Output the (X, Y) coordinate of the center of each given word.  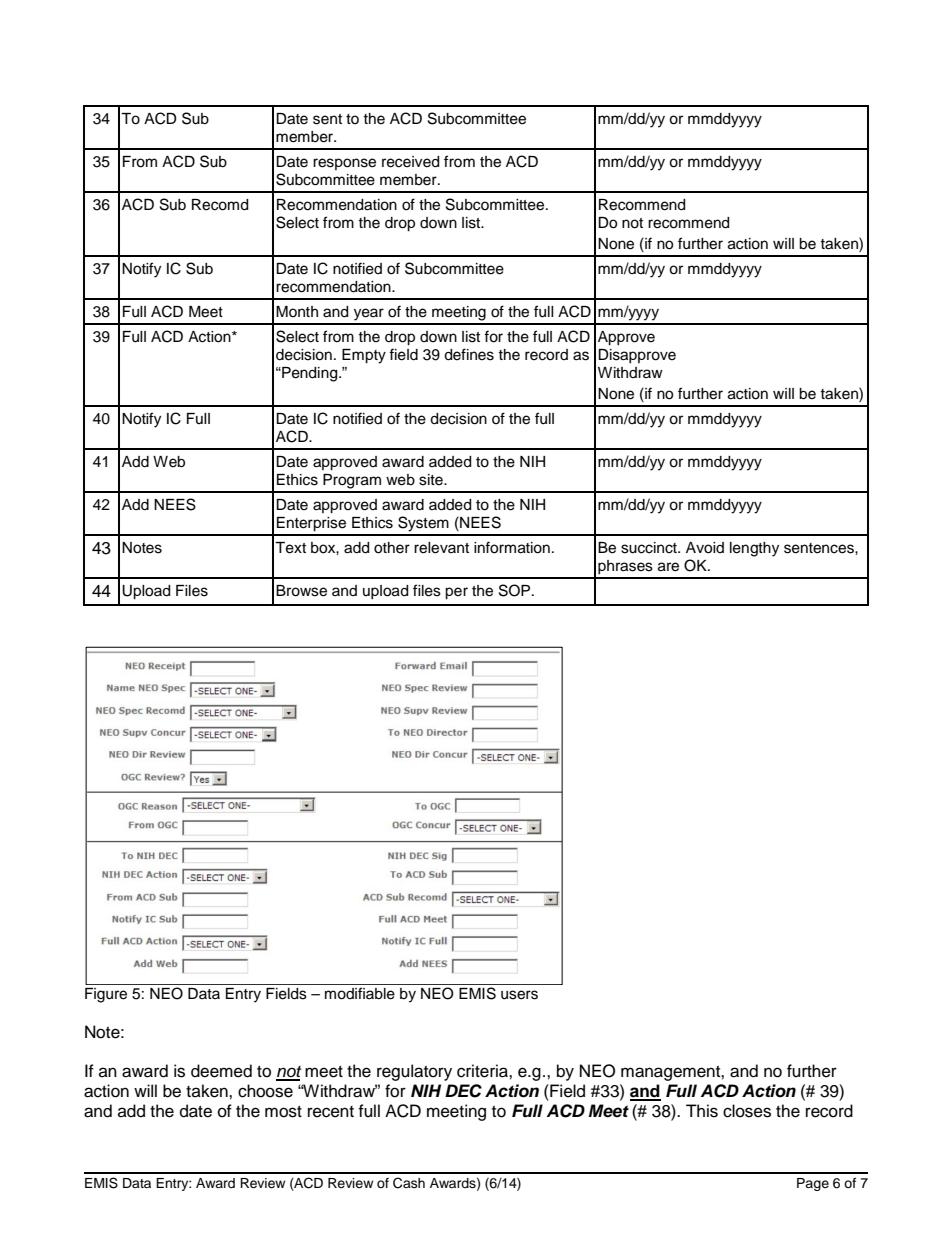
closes (747, 1111)
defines (469, 354)
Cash (409, 1183)
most (283, 1112)
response (344, 164)
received (410, 162)
